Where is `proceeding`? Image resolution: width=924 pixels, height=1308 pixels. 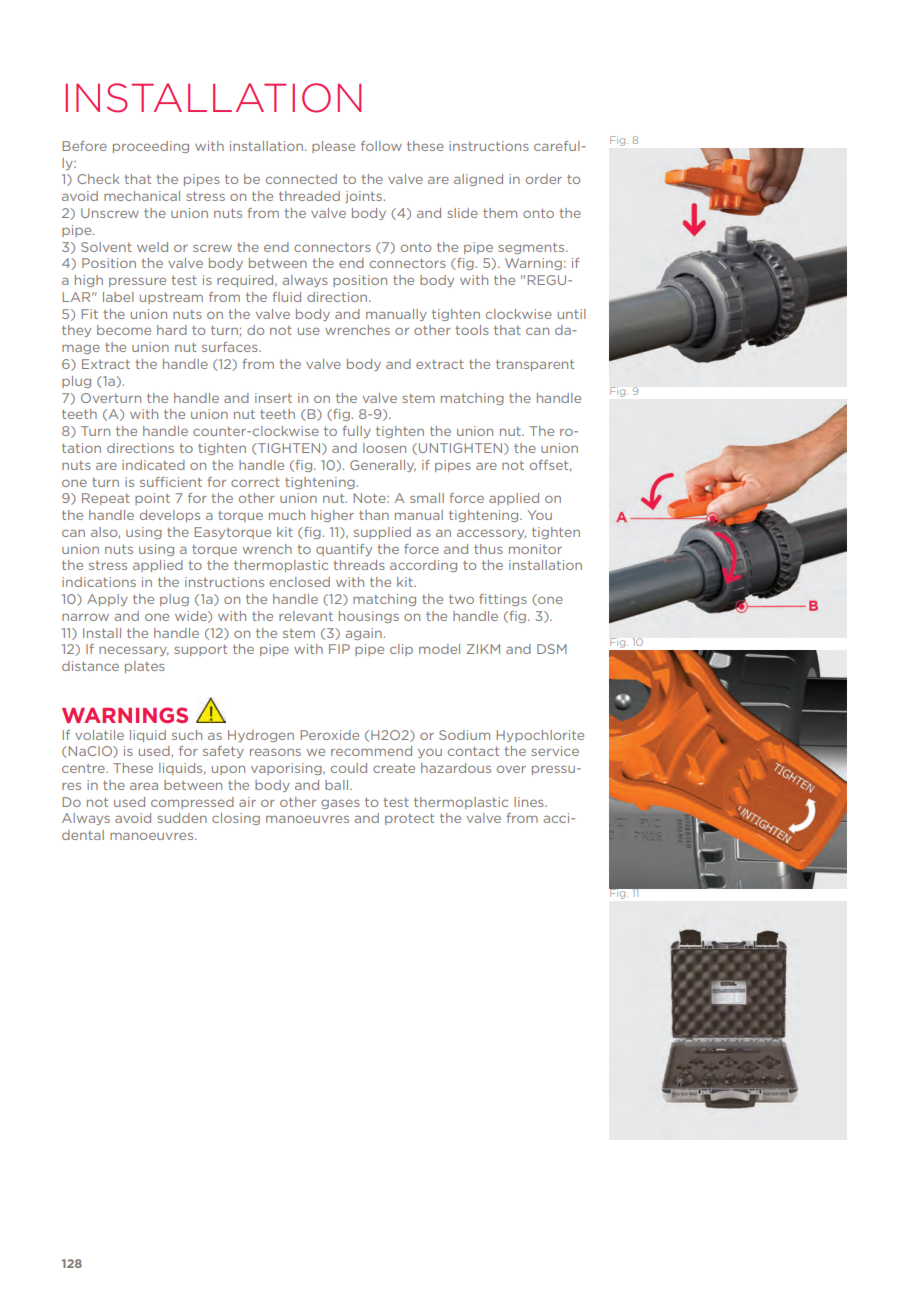 proceeding is located at coordinates (151, 147).
